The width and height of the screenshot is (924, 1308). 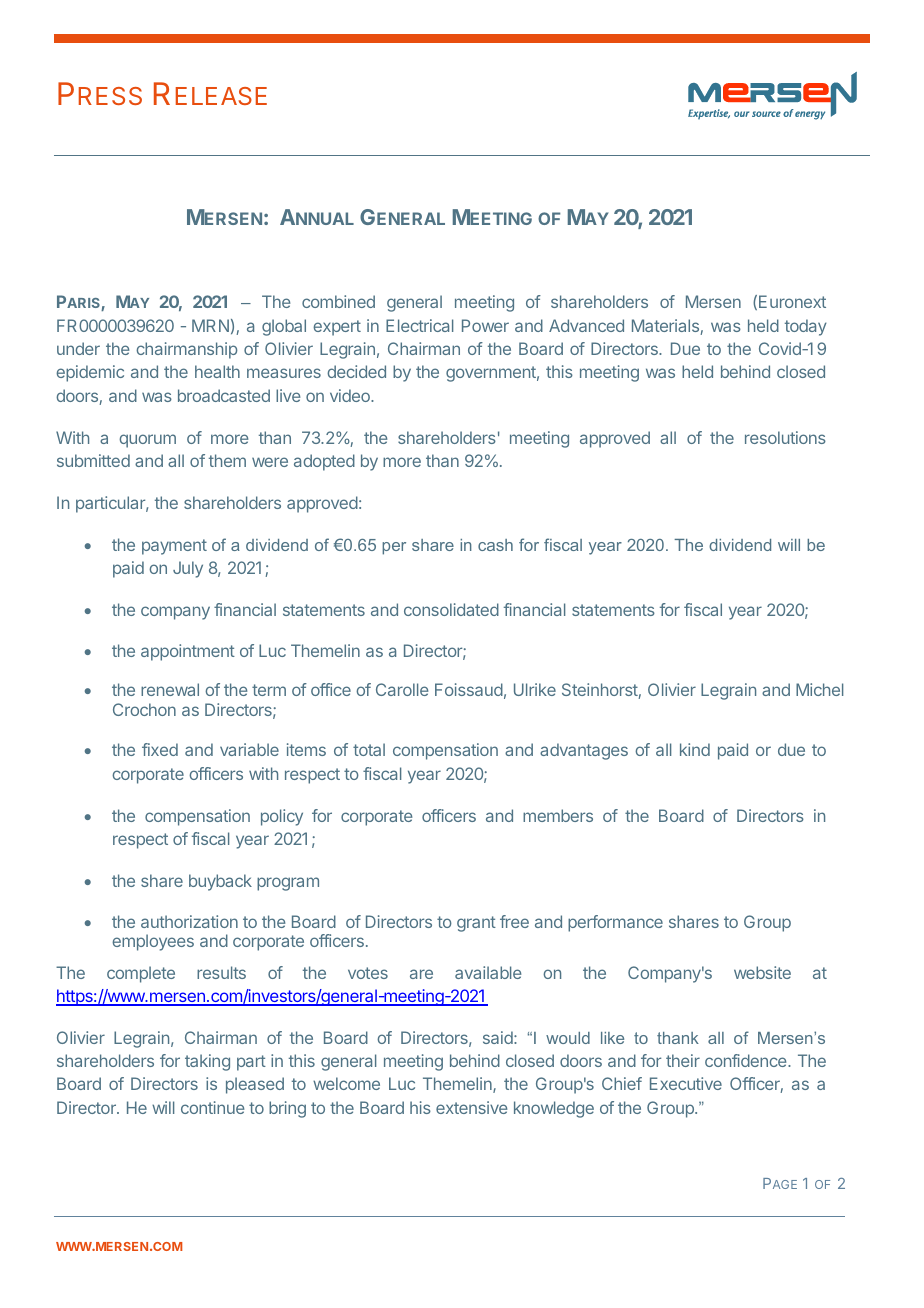 What do you see at coordinates (419, 325) in the screenshot?
I see `Electrical` at bounding box center [419, 325].
